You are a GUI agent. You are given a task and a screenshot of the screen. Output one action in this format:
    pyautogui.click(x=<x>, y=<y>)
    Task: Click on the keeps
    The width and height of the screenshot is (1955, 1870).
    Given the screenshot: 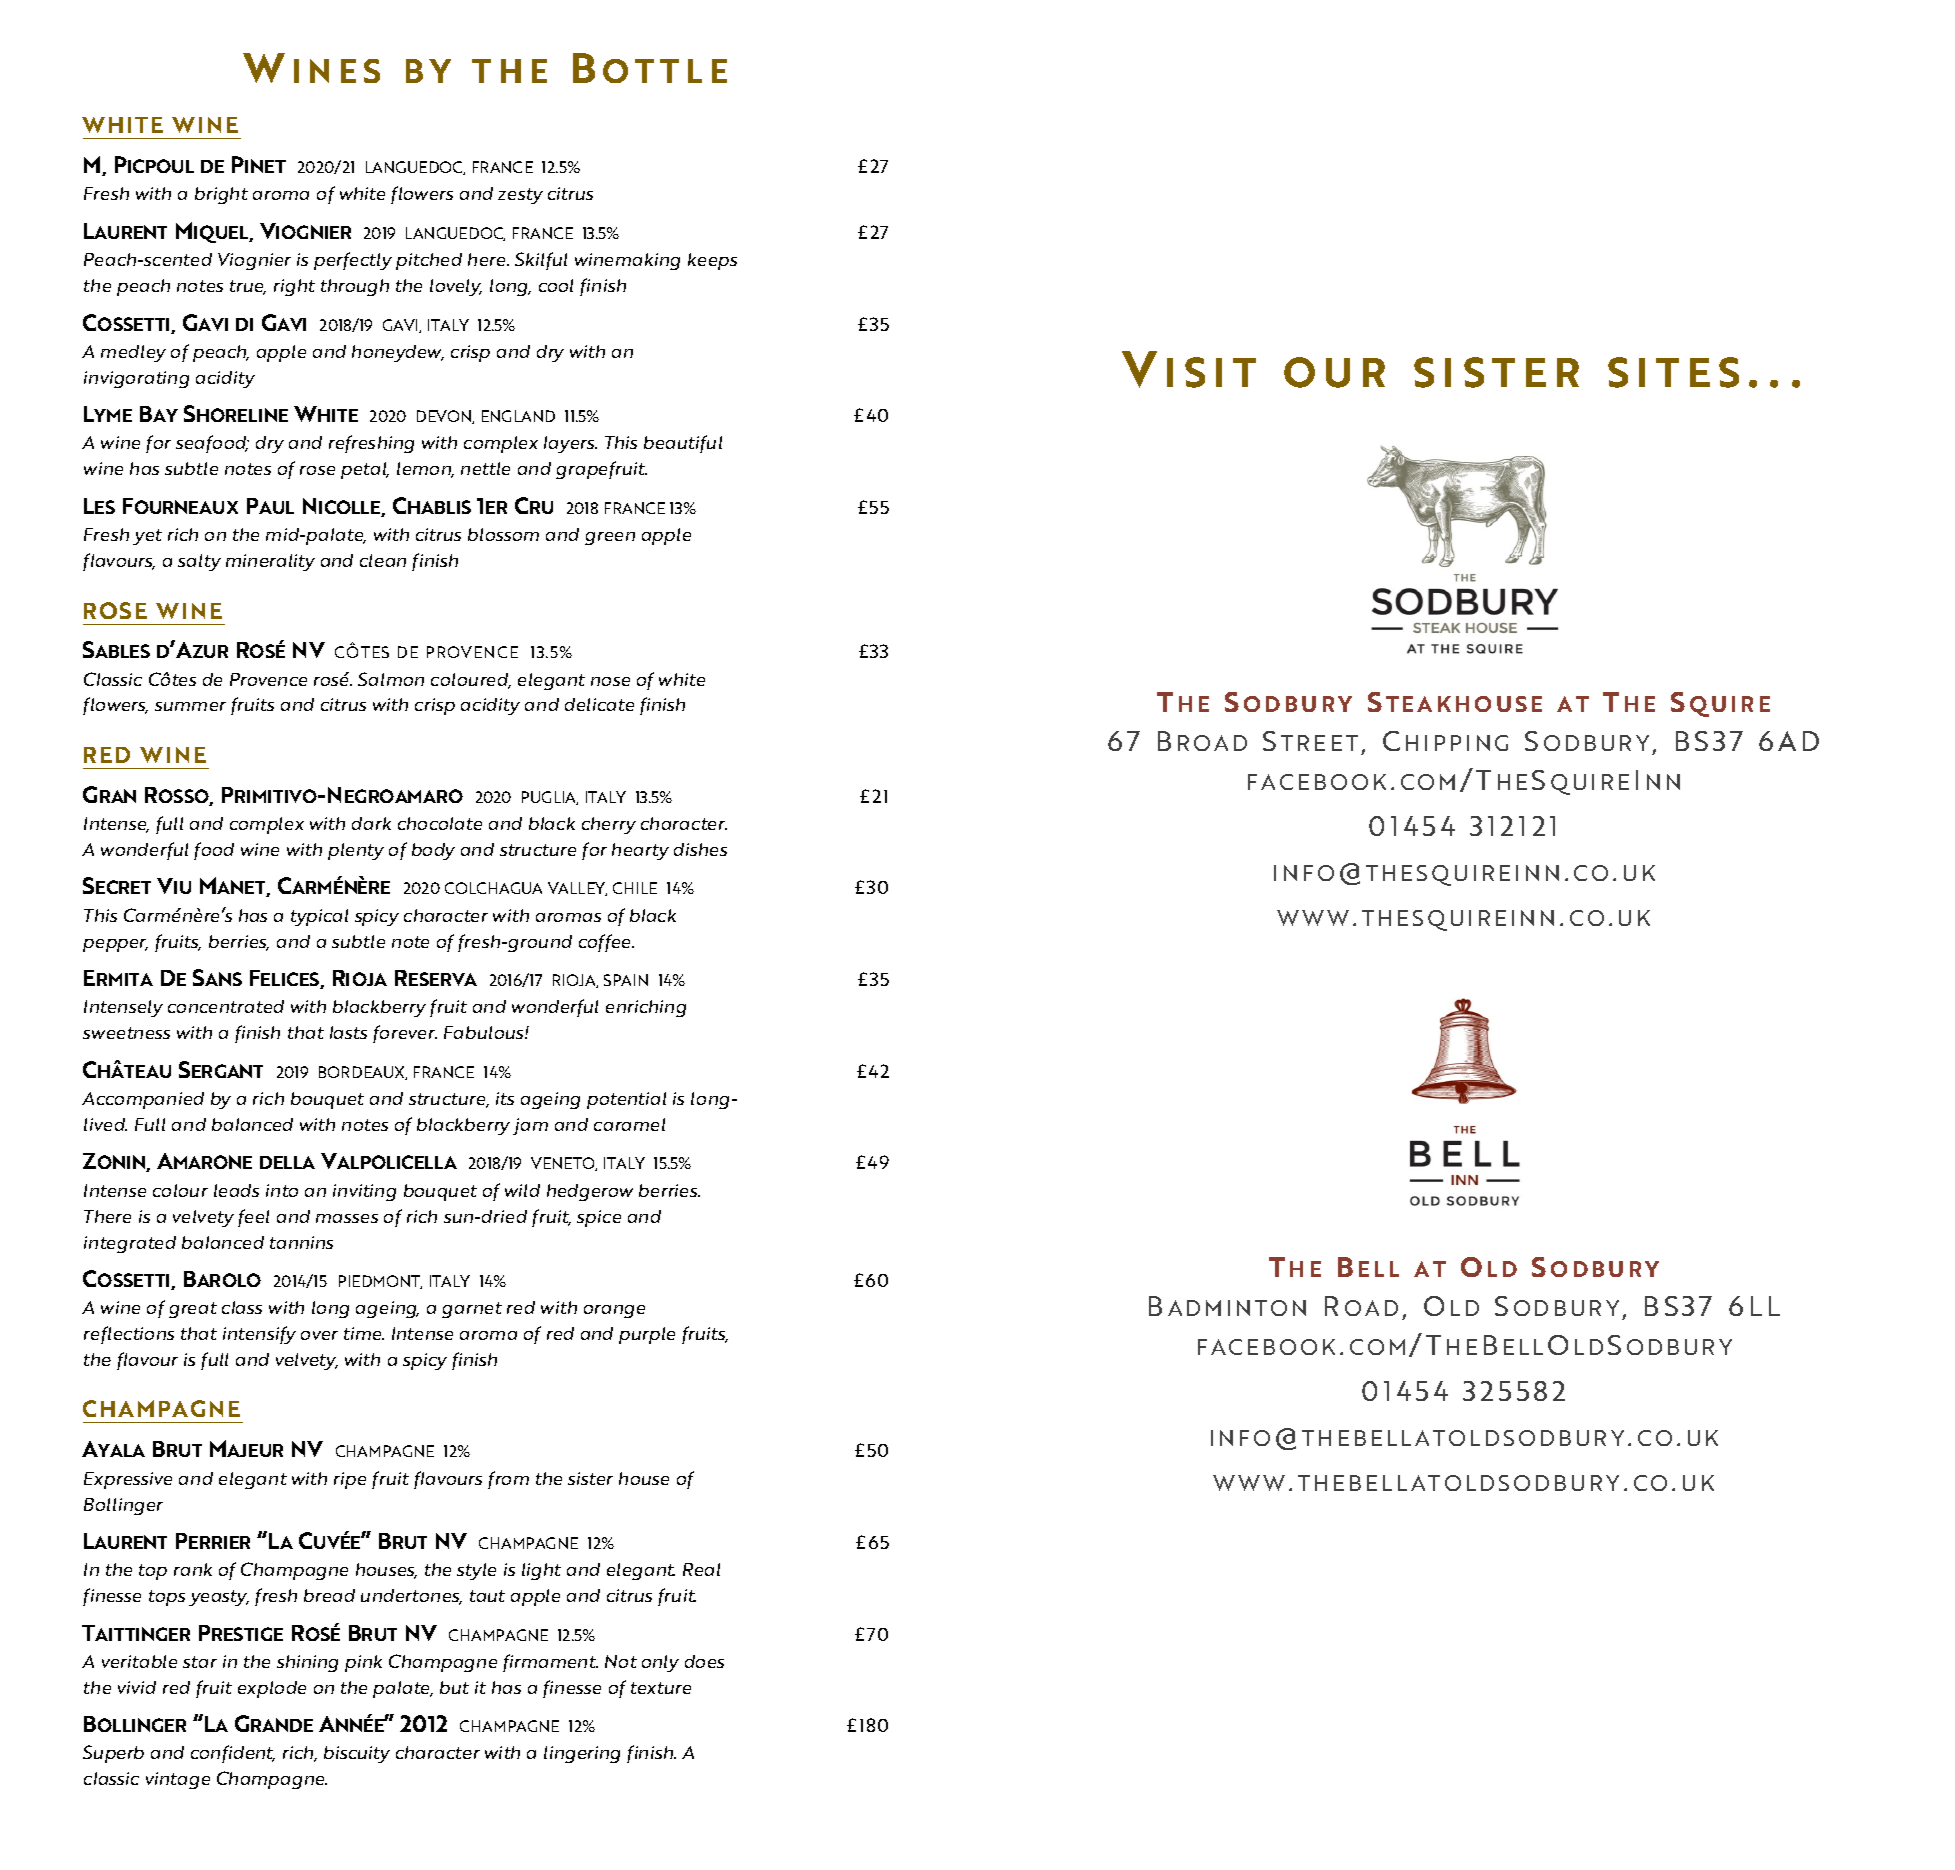 What is the action you would take?
    pyautogui.click(x=712, y=261)
